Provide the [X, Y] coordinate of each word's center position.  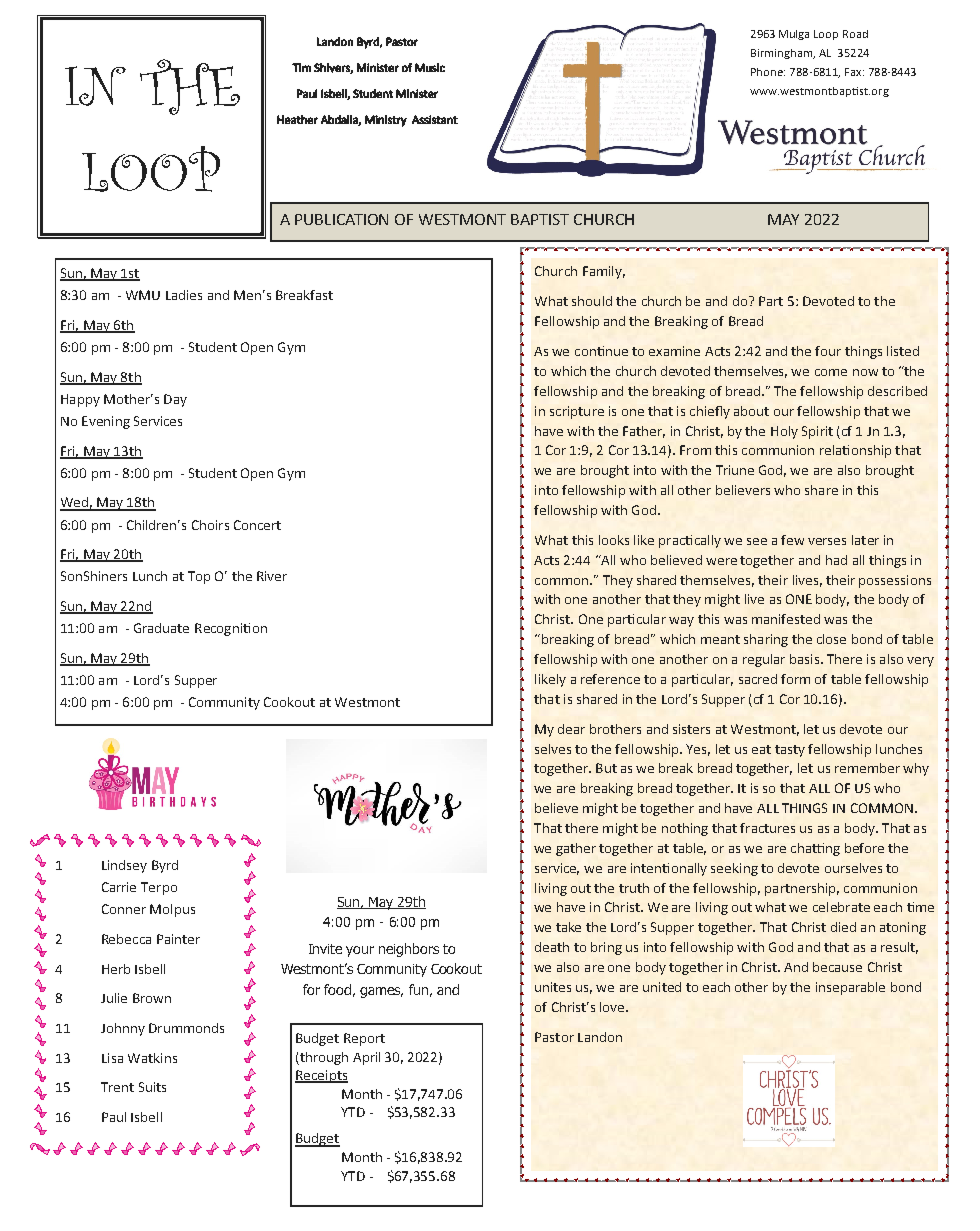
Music [430, 67]
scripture [577, 412]
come [831, 372]
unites [553, 987]
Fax [854, 72]
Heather [297, 119]
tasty [790, 751]
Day [175, 400]
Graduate [161, 628]
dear [571, 729]
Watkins [152, 1058]
